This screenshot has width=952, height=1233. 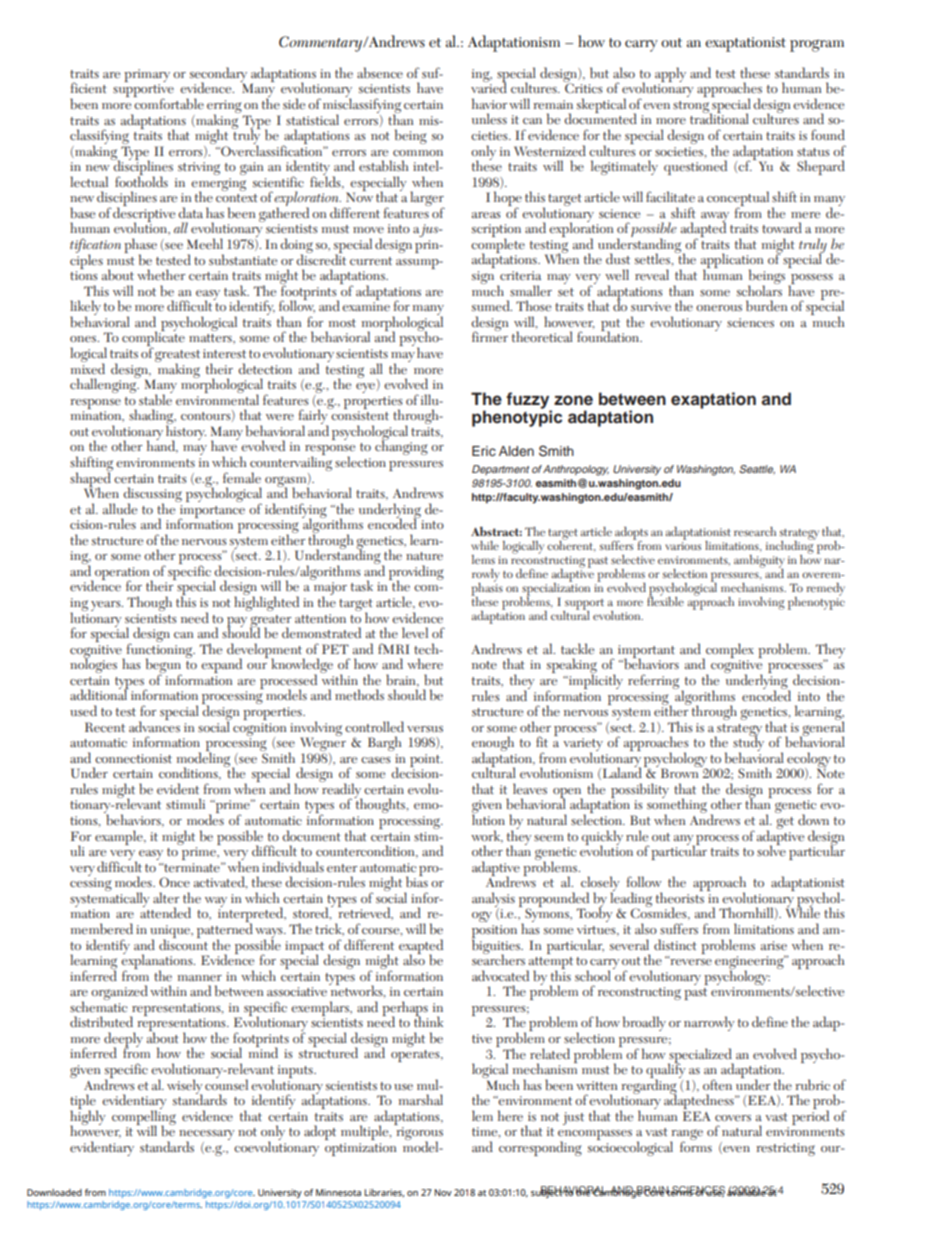 What do you see at coordinates (159, 650) in the screenshot?
I see `functioning` at bounding box center [159, 650].
